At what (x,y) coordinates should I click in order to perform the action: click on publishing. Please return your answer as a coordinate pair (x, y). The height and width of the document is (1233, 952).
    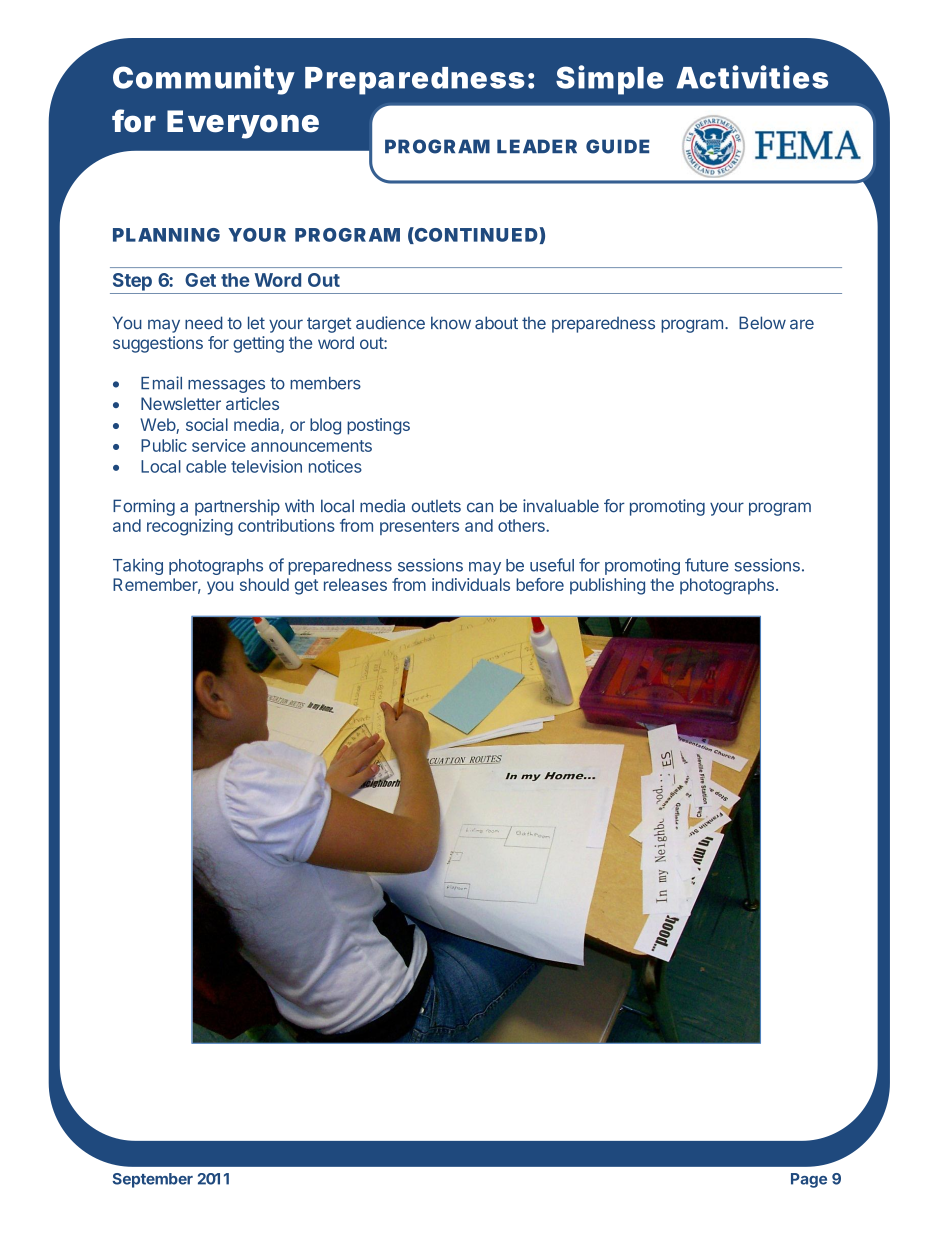
    Looking at the image, I should click on (607, 586).
